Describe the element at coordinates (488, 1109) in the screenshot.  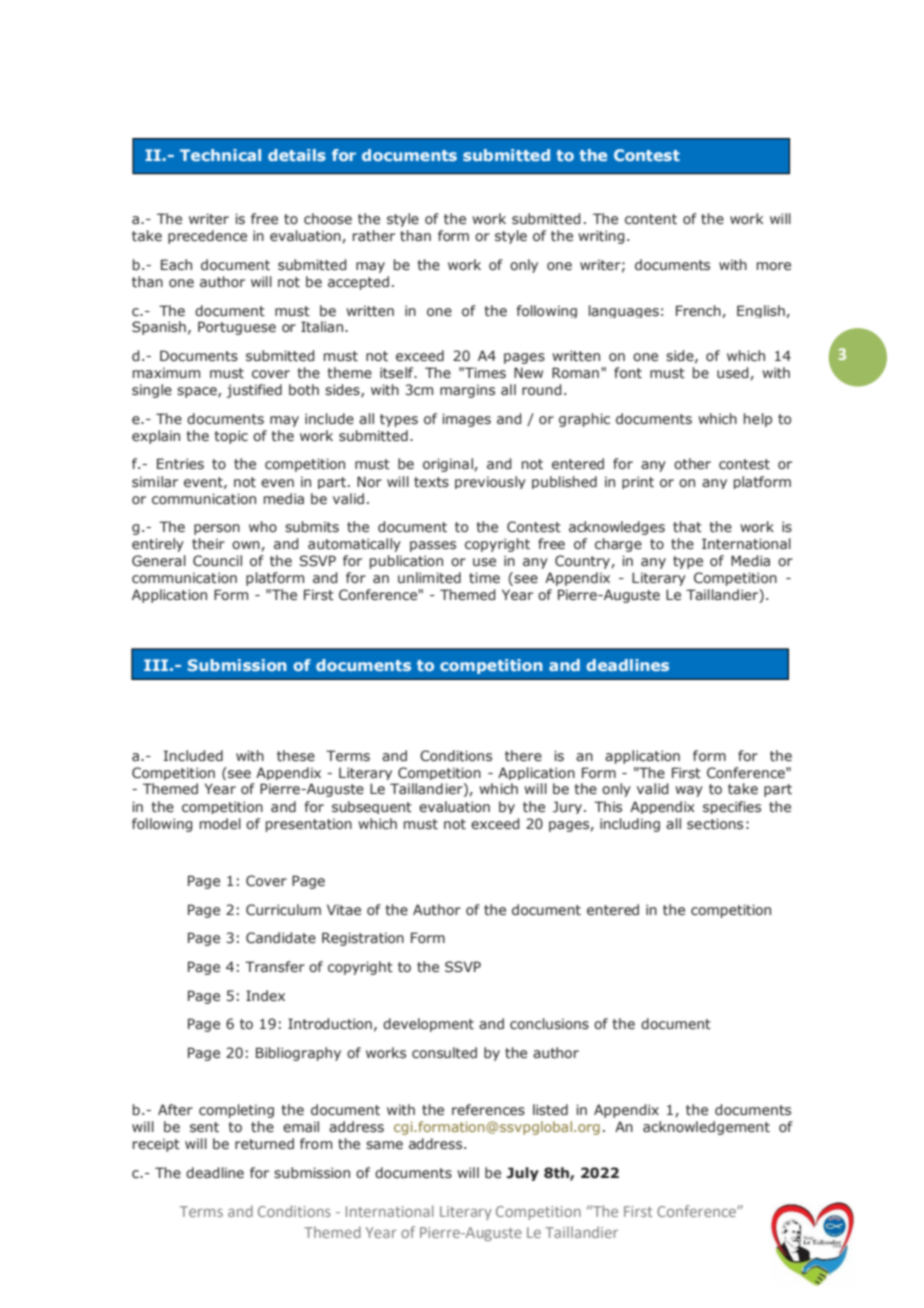
I see `references` at that location.
